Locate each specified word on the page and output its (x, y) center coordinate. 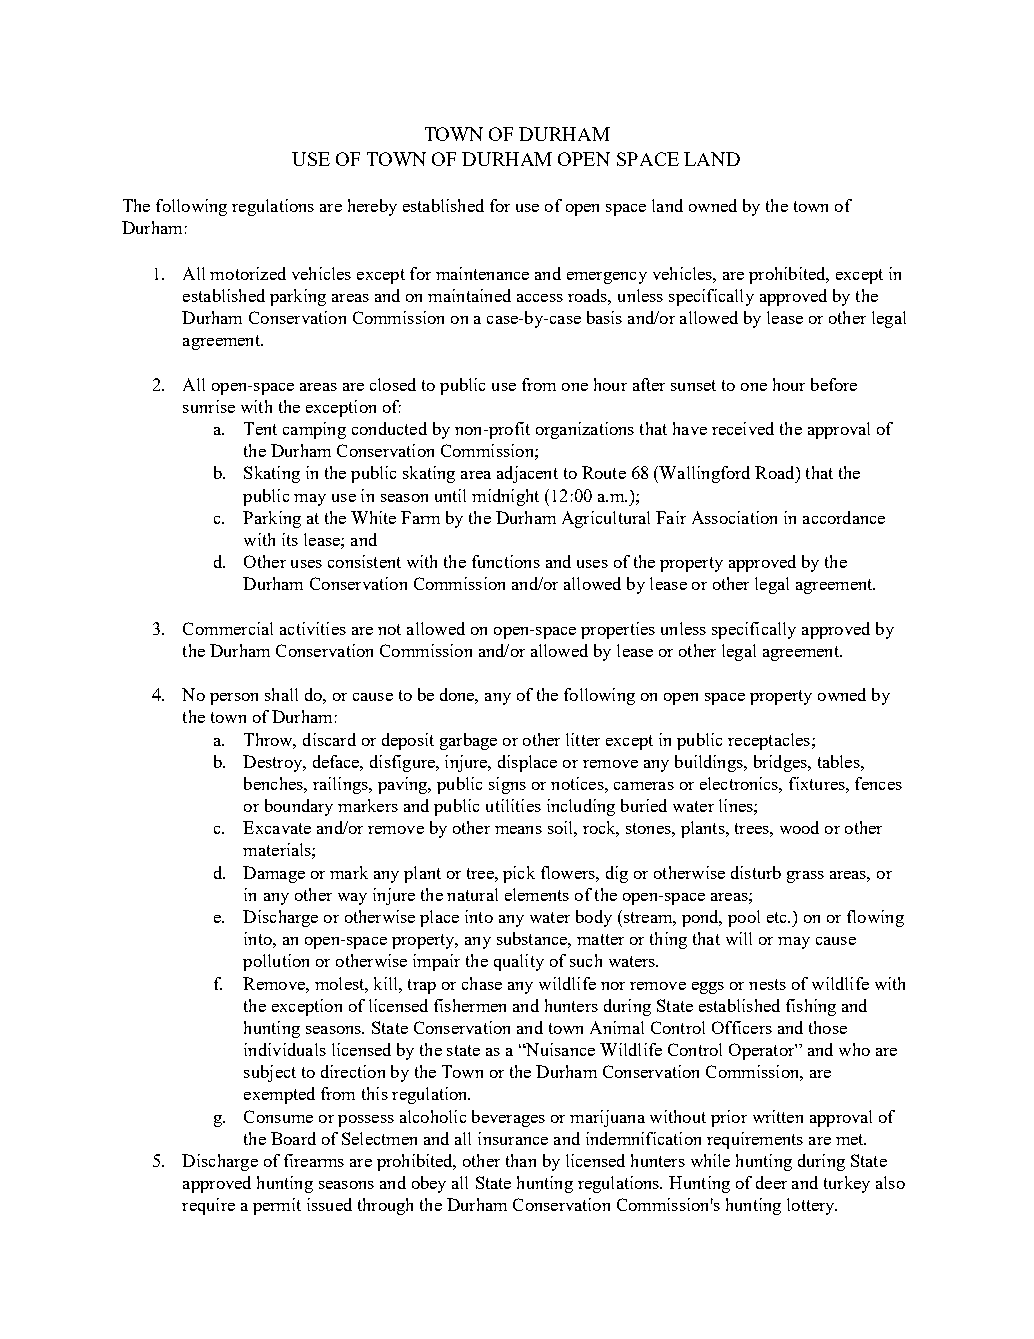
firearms (314, 1160)
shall (281, 694)
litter (583, 739)
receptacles (770, 741)
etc (778, 917)
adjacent (527, 474)
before (834, 384)
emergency (607, 278)
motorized (248, 273)
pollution (276, 962)
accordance (844, 517)
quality (519, 962)
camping (314, 430)
